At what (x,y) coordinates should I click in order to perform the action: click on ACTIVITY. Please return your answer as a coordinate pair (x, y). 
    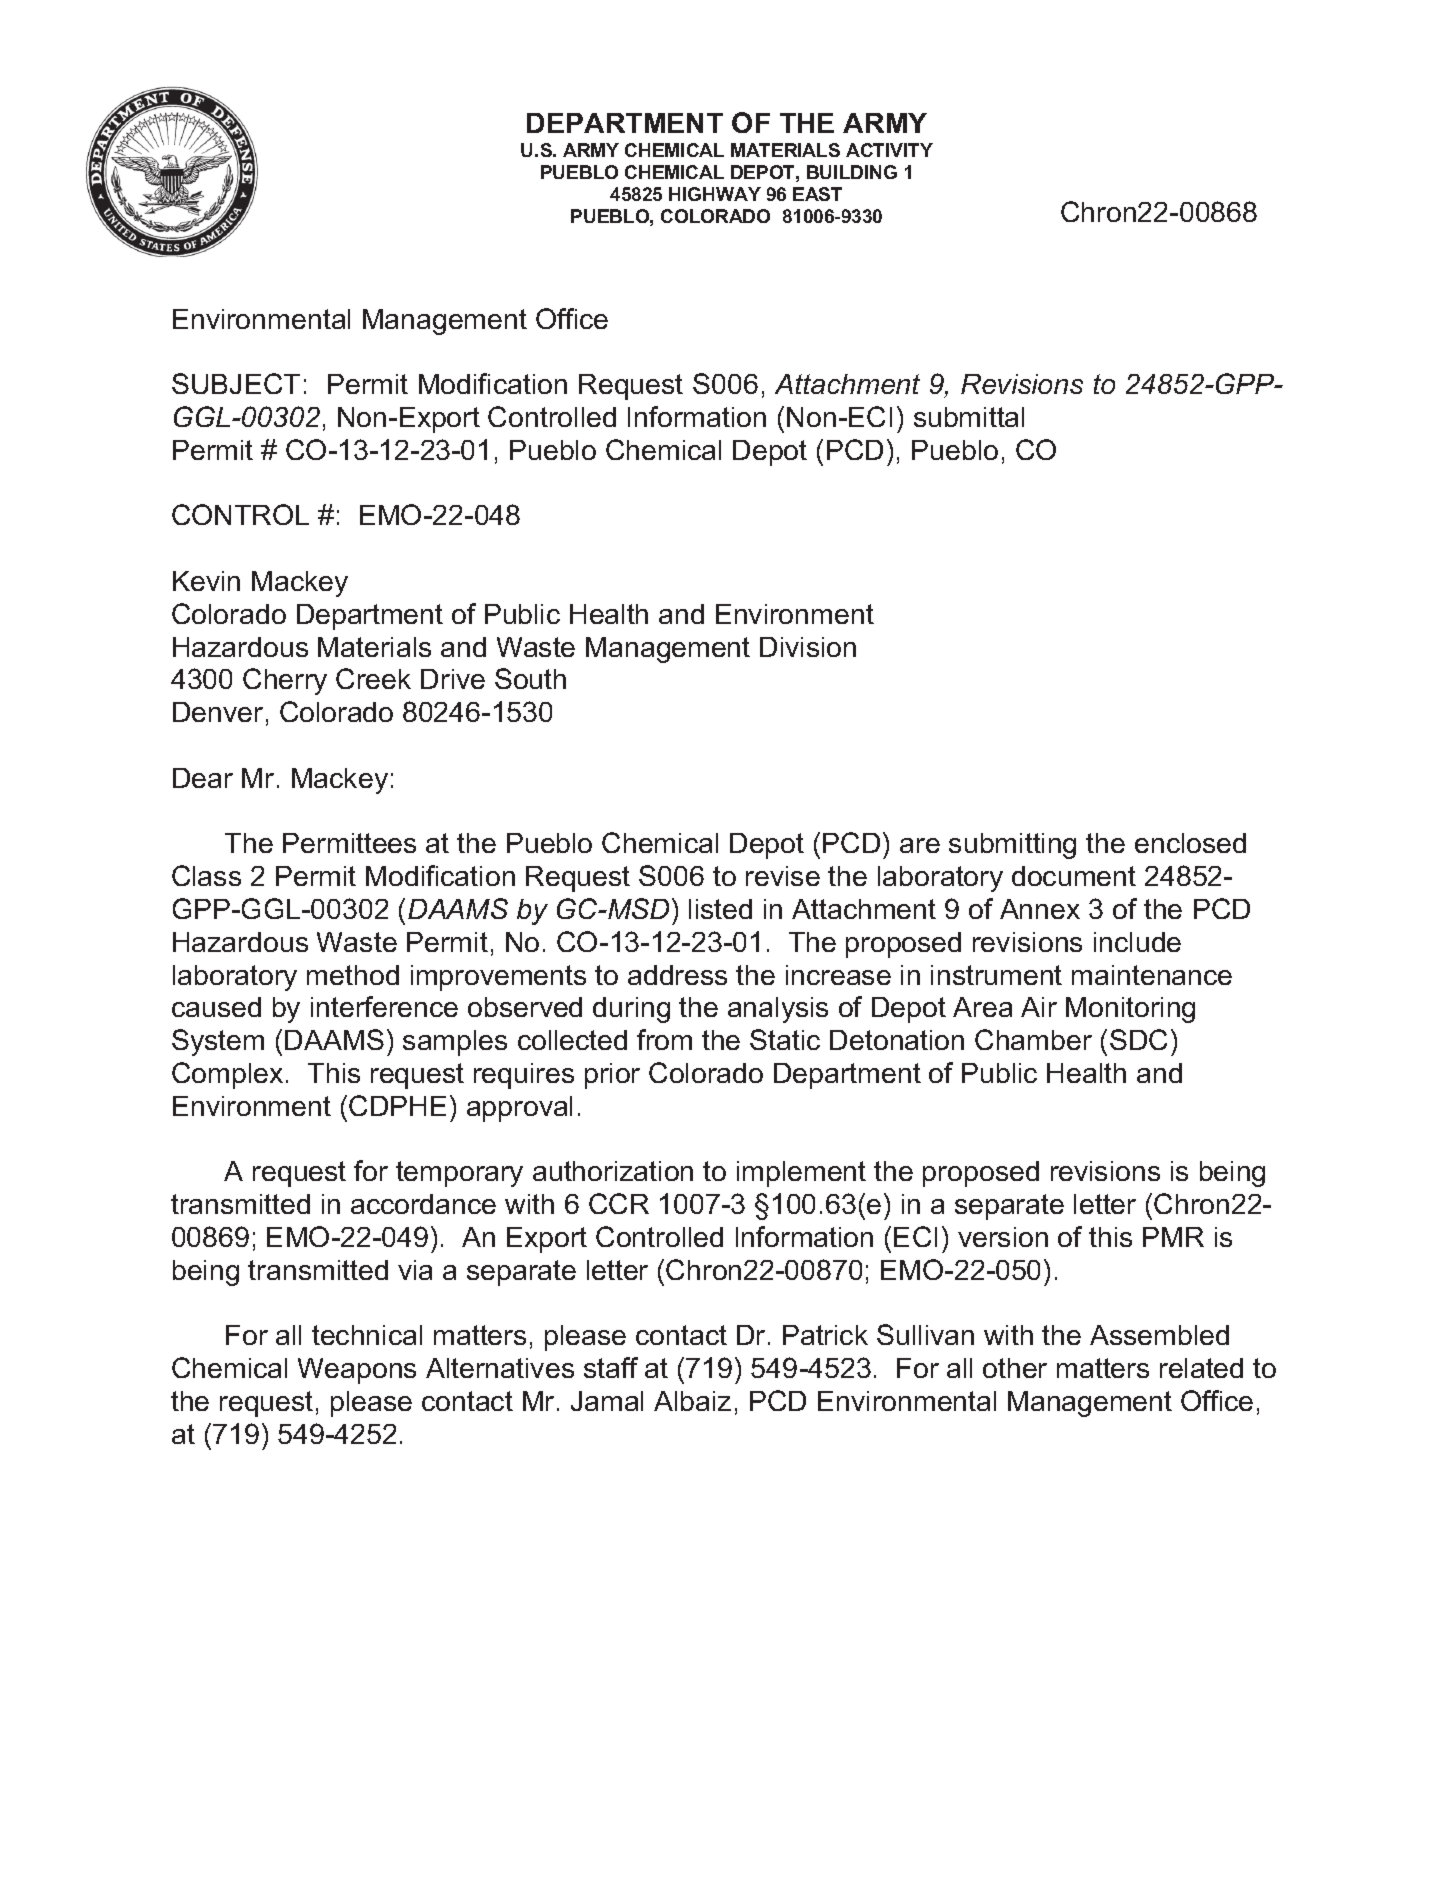
    Looking at the image, I should click on (889, 150).
